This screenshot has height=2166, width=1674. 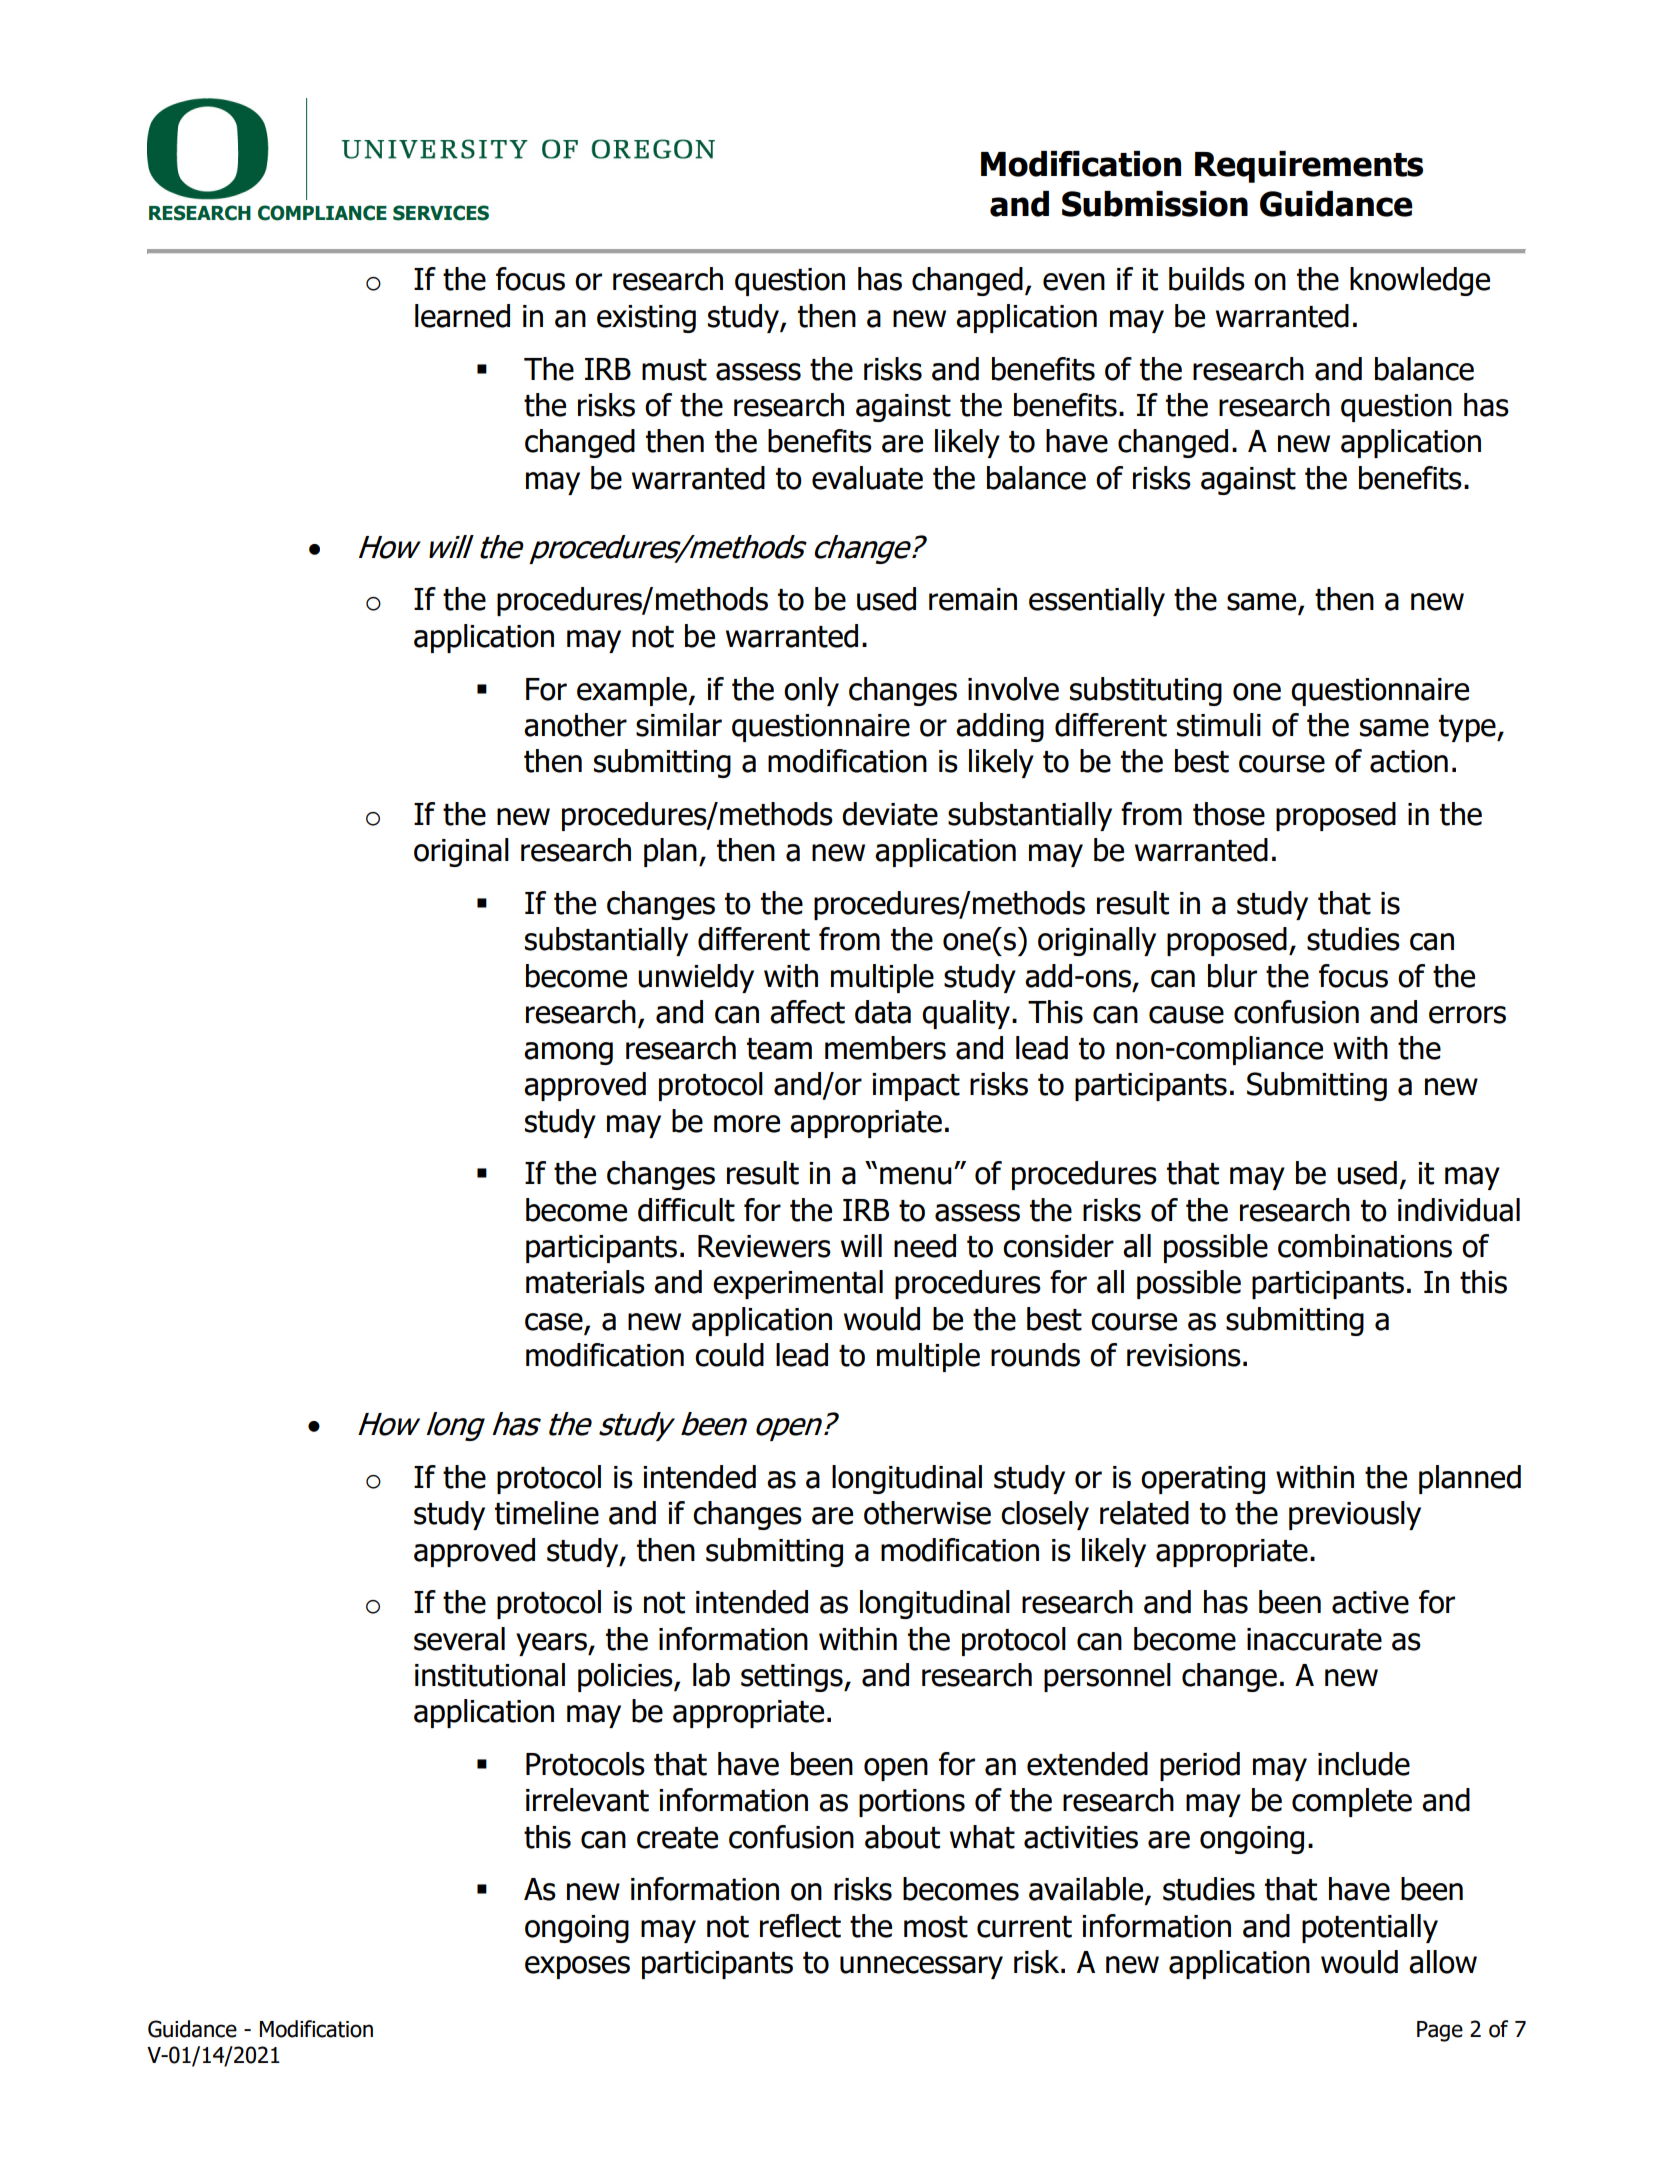 What do you see at coordinates (1035, 1355) in the screenshot?
I see `rounds` at bounding box center [1035, 1355].
